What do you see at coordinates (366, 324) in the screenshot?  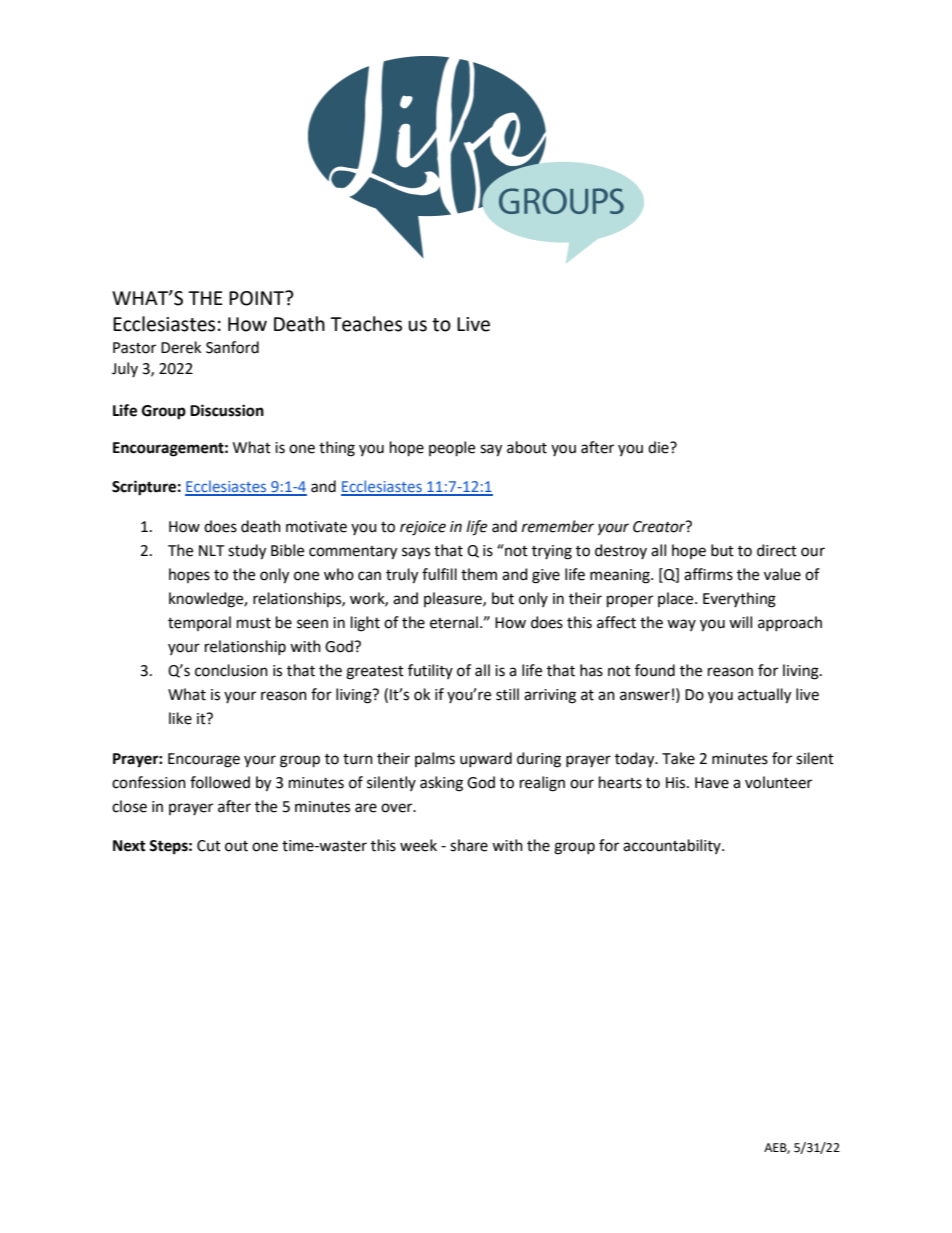 I see `Teaches` at bounding box center [366, 324].
